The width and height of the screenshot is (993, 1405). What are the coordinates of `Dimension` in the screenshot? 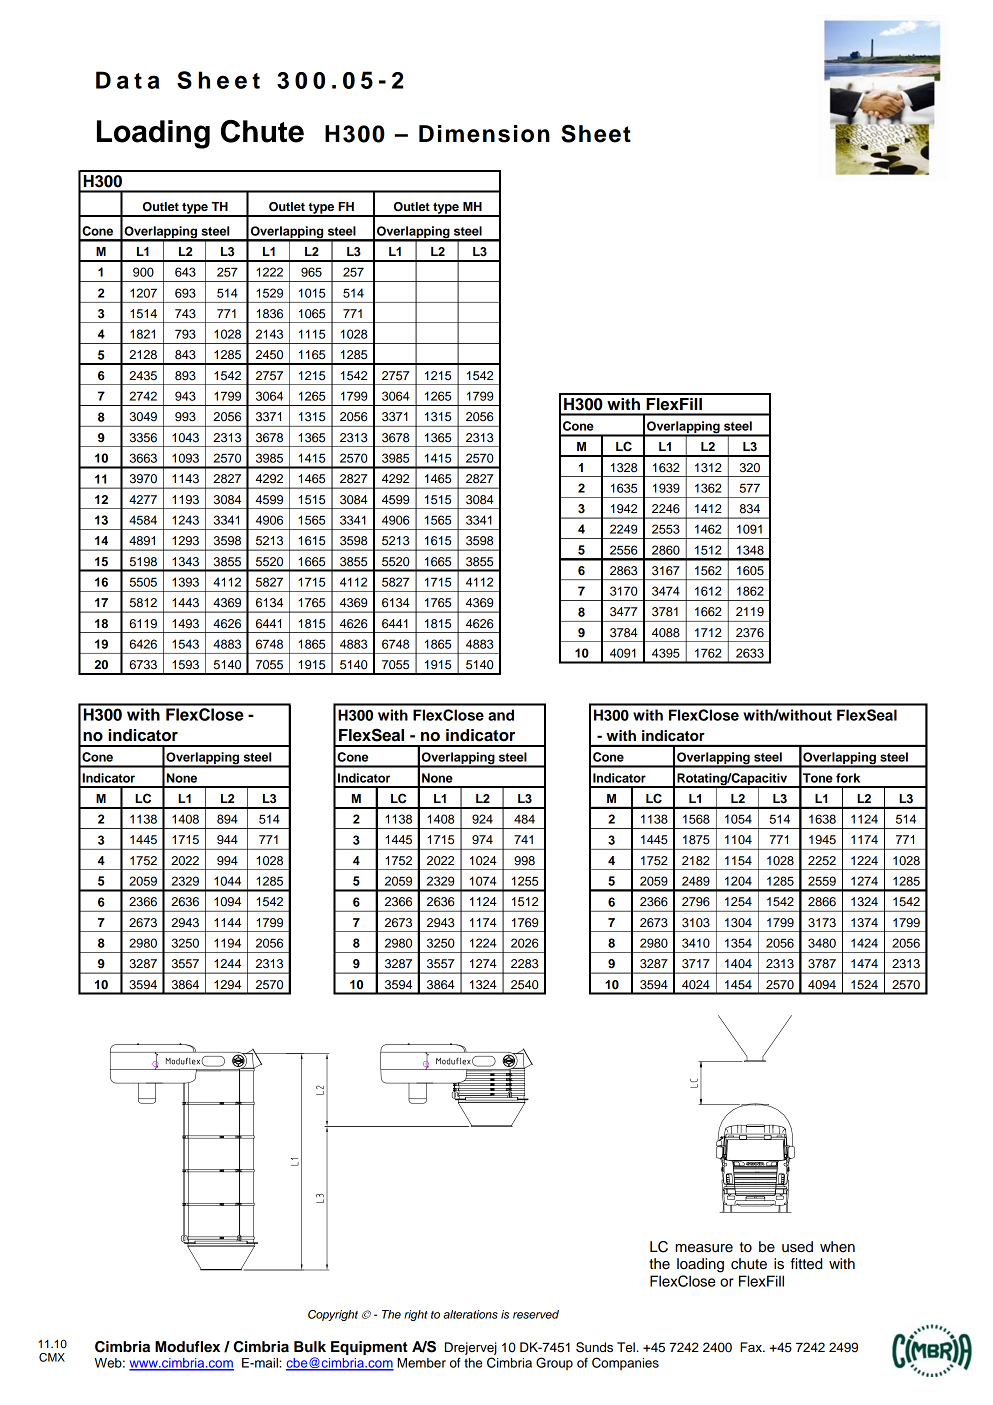 It's located at (484, 134).
